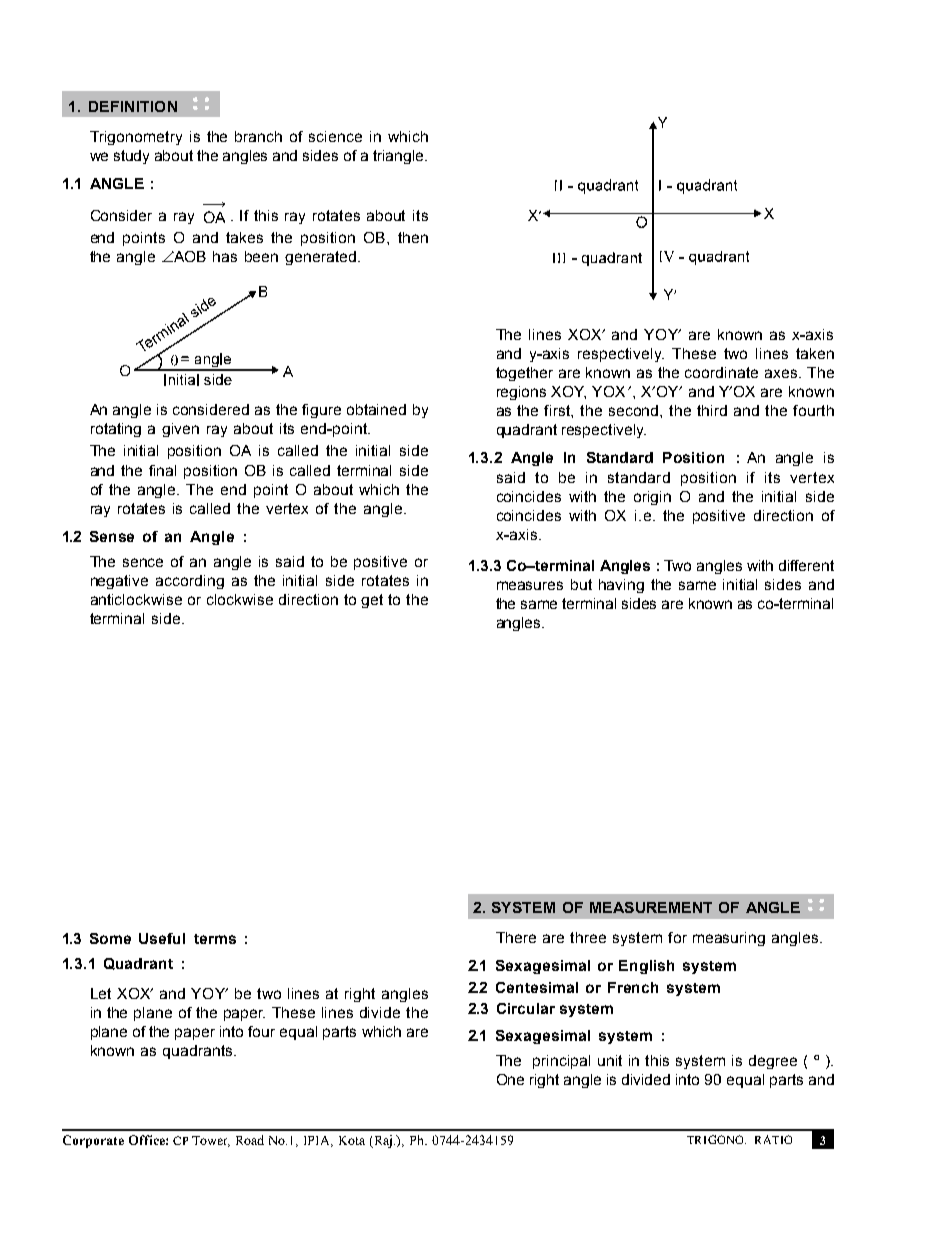 This screenshot has width=952, height=1233. What do you see at coordinates (131, 157) in the screenshot?
I see `study` at bounding box center [131, 157].
